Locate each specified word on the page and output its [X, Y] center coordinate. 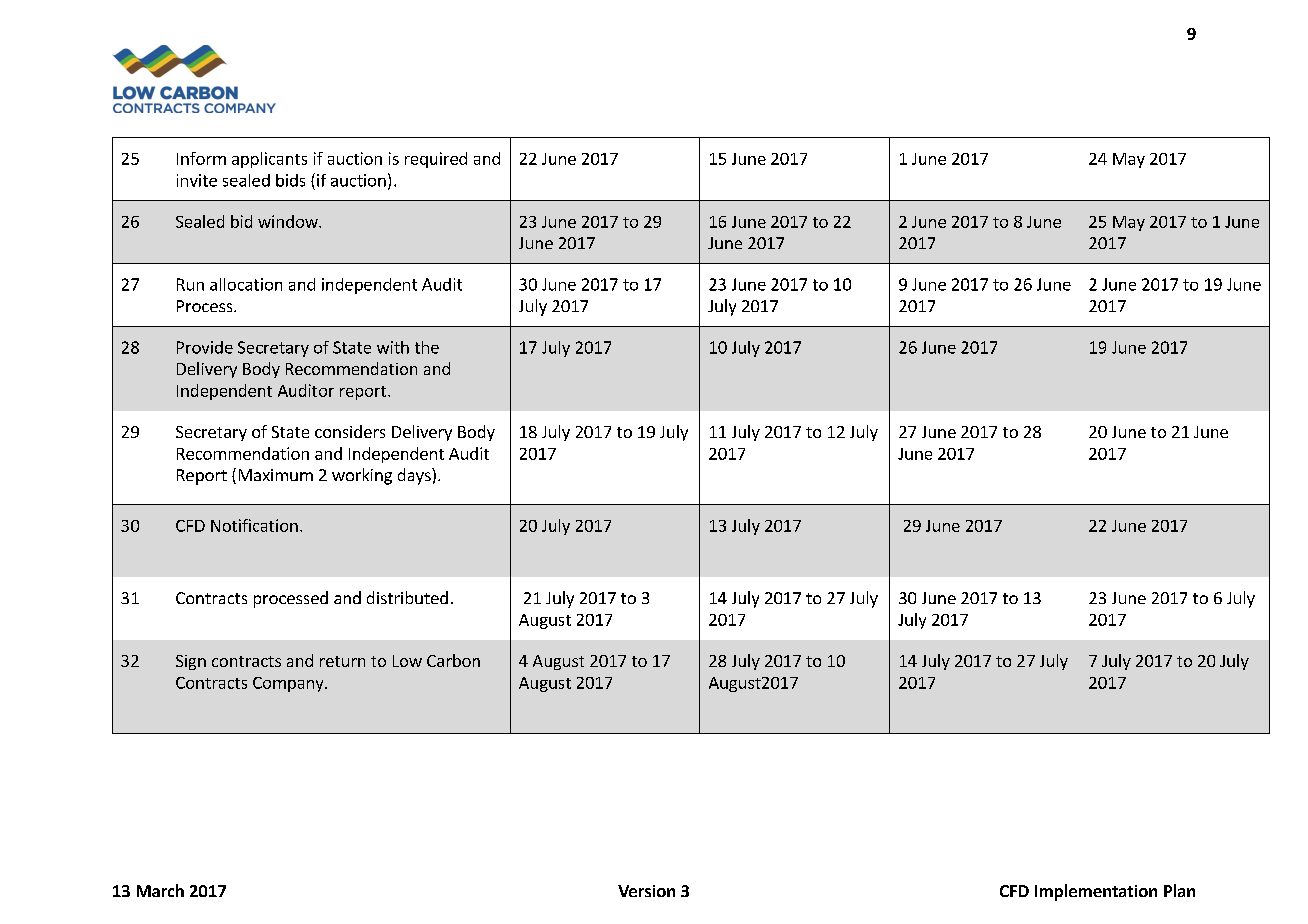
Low [407, 661]
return [342, 661]
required [436, 160]
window [289, 221]
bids [290, 180]
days [415, 476]
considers [350, 431]
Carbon [453, 660]
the [427, 347]
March [160, 890]
